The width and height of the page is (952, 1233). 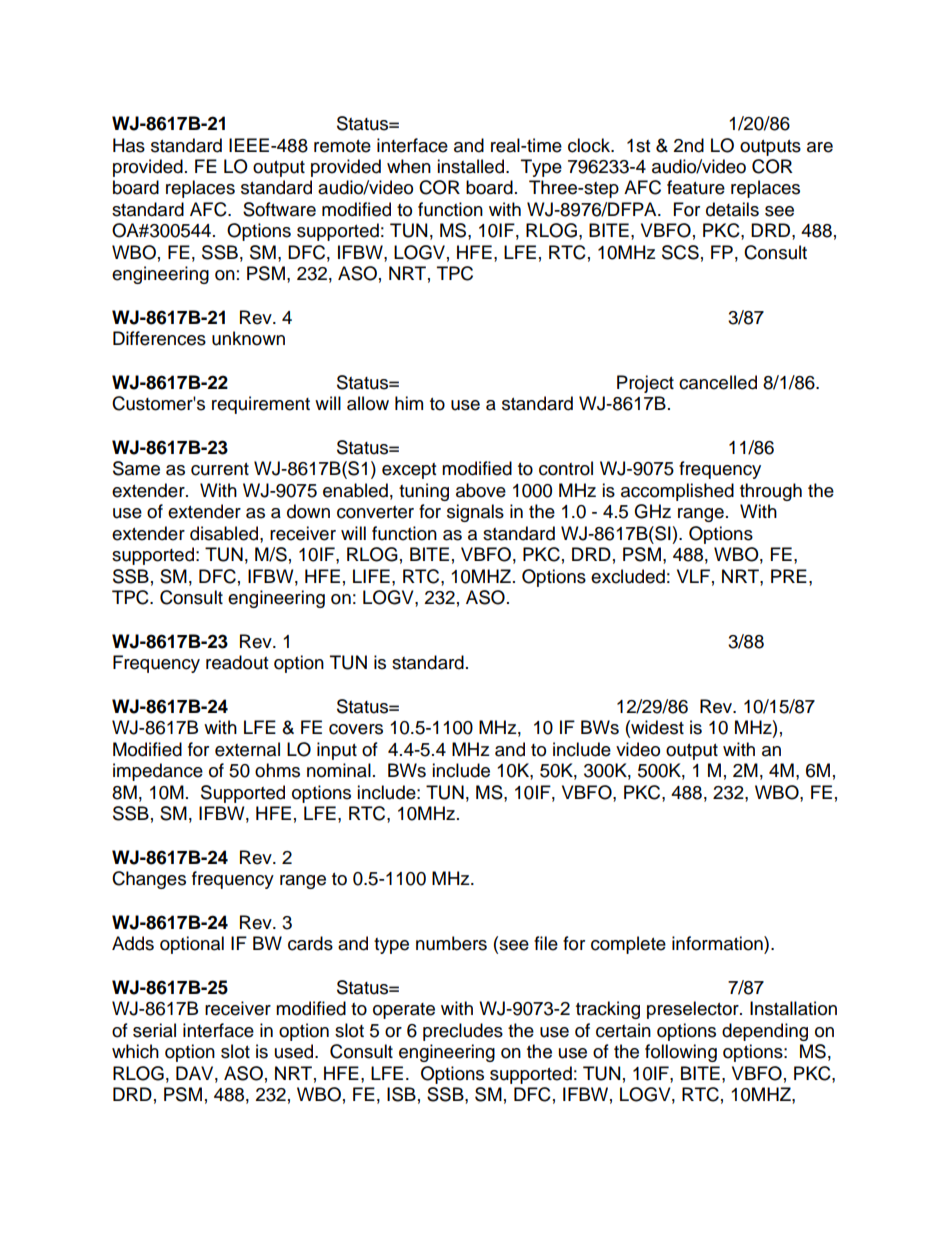 I want to click on installed, so click(x=470, y=166).
